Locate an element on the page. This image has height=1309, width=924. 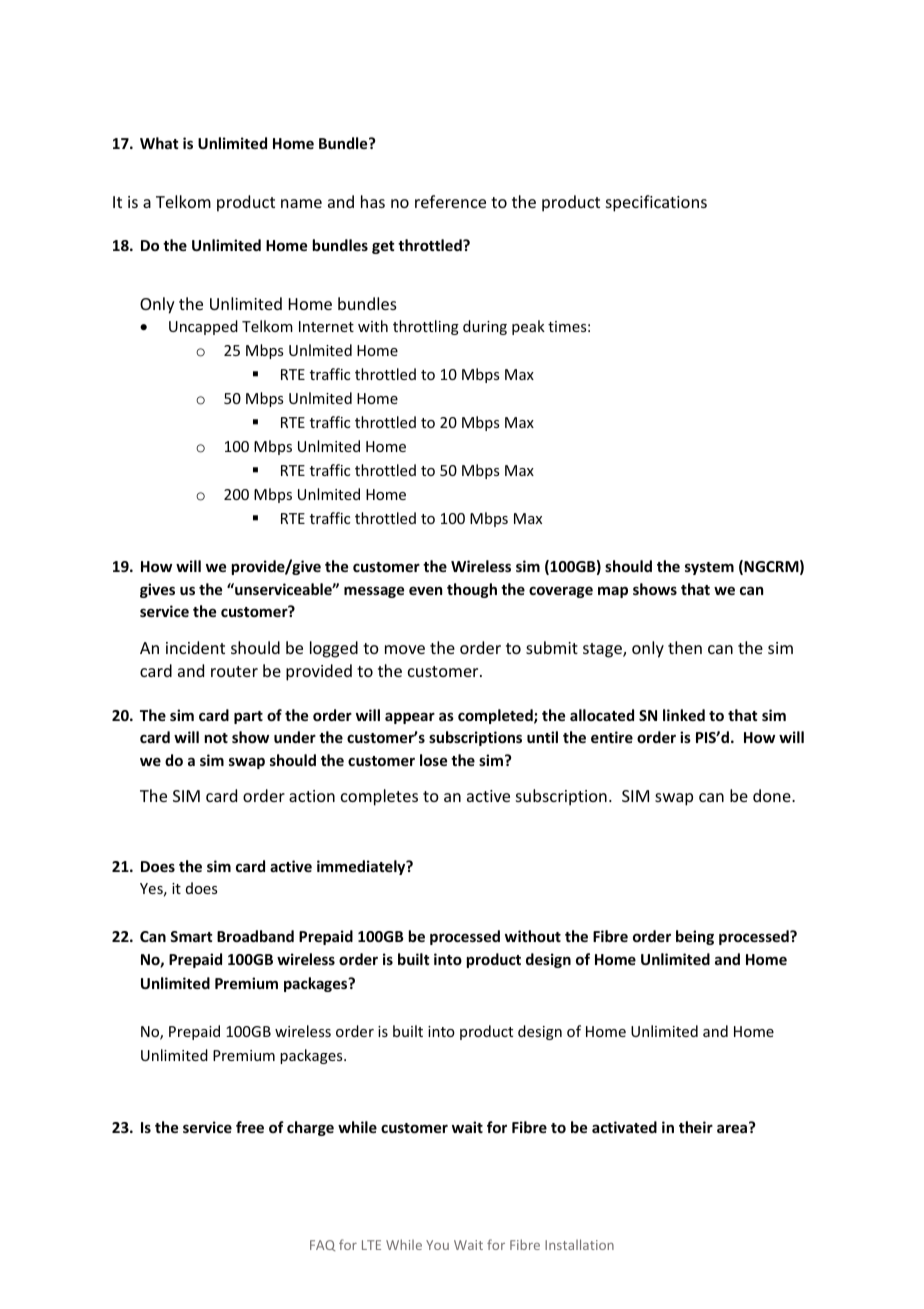
You is located at coordinates (437, 1245).
